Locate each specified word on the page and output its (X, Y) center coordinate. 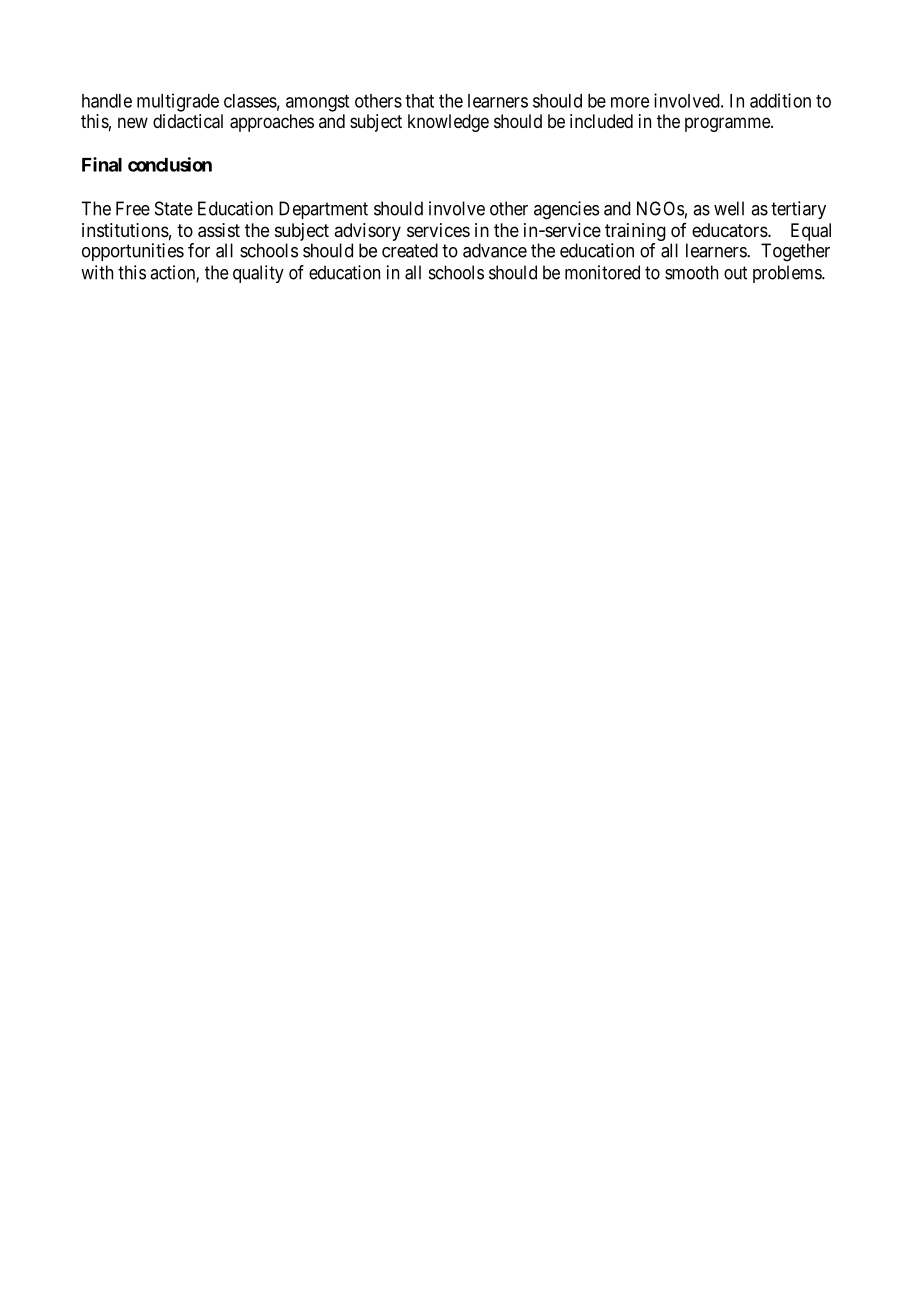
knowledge (448, 123)
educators (730, 230)
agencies (566, 210)
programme (728, 124)
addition (780, 100)
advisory (368, 233)
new (133, 122)
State (174, 208)
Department (323, 210)
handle (107, 101)
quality (258, 274)
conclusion (170, 164)
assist (219, 230)
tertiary (798, 210)
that (419, 101)
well (729, 208)
